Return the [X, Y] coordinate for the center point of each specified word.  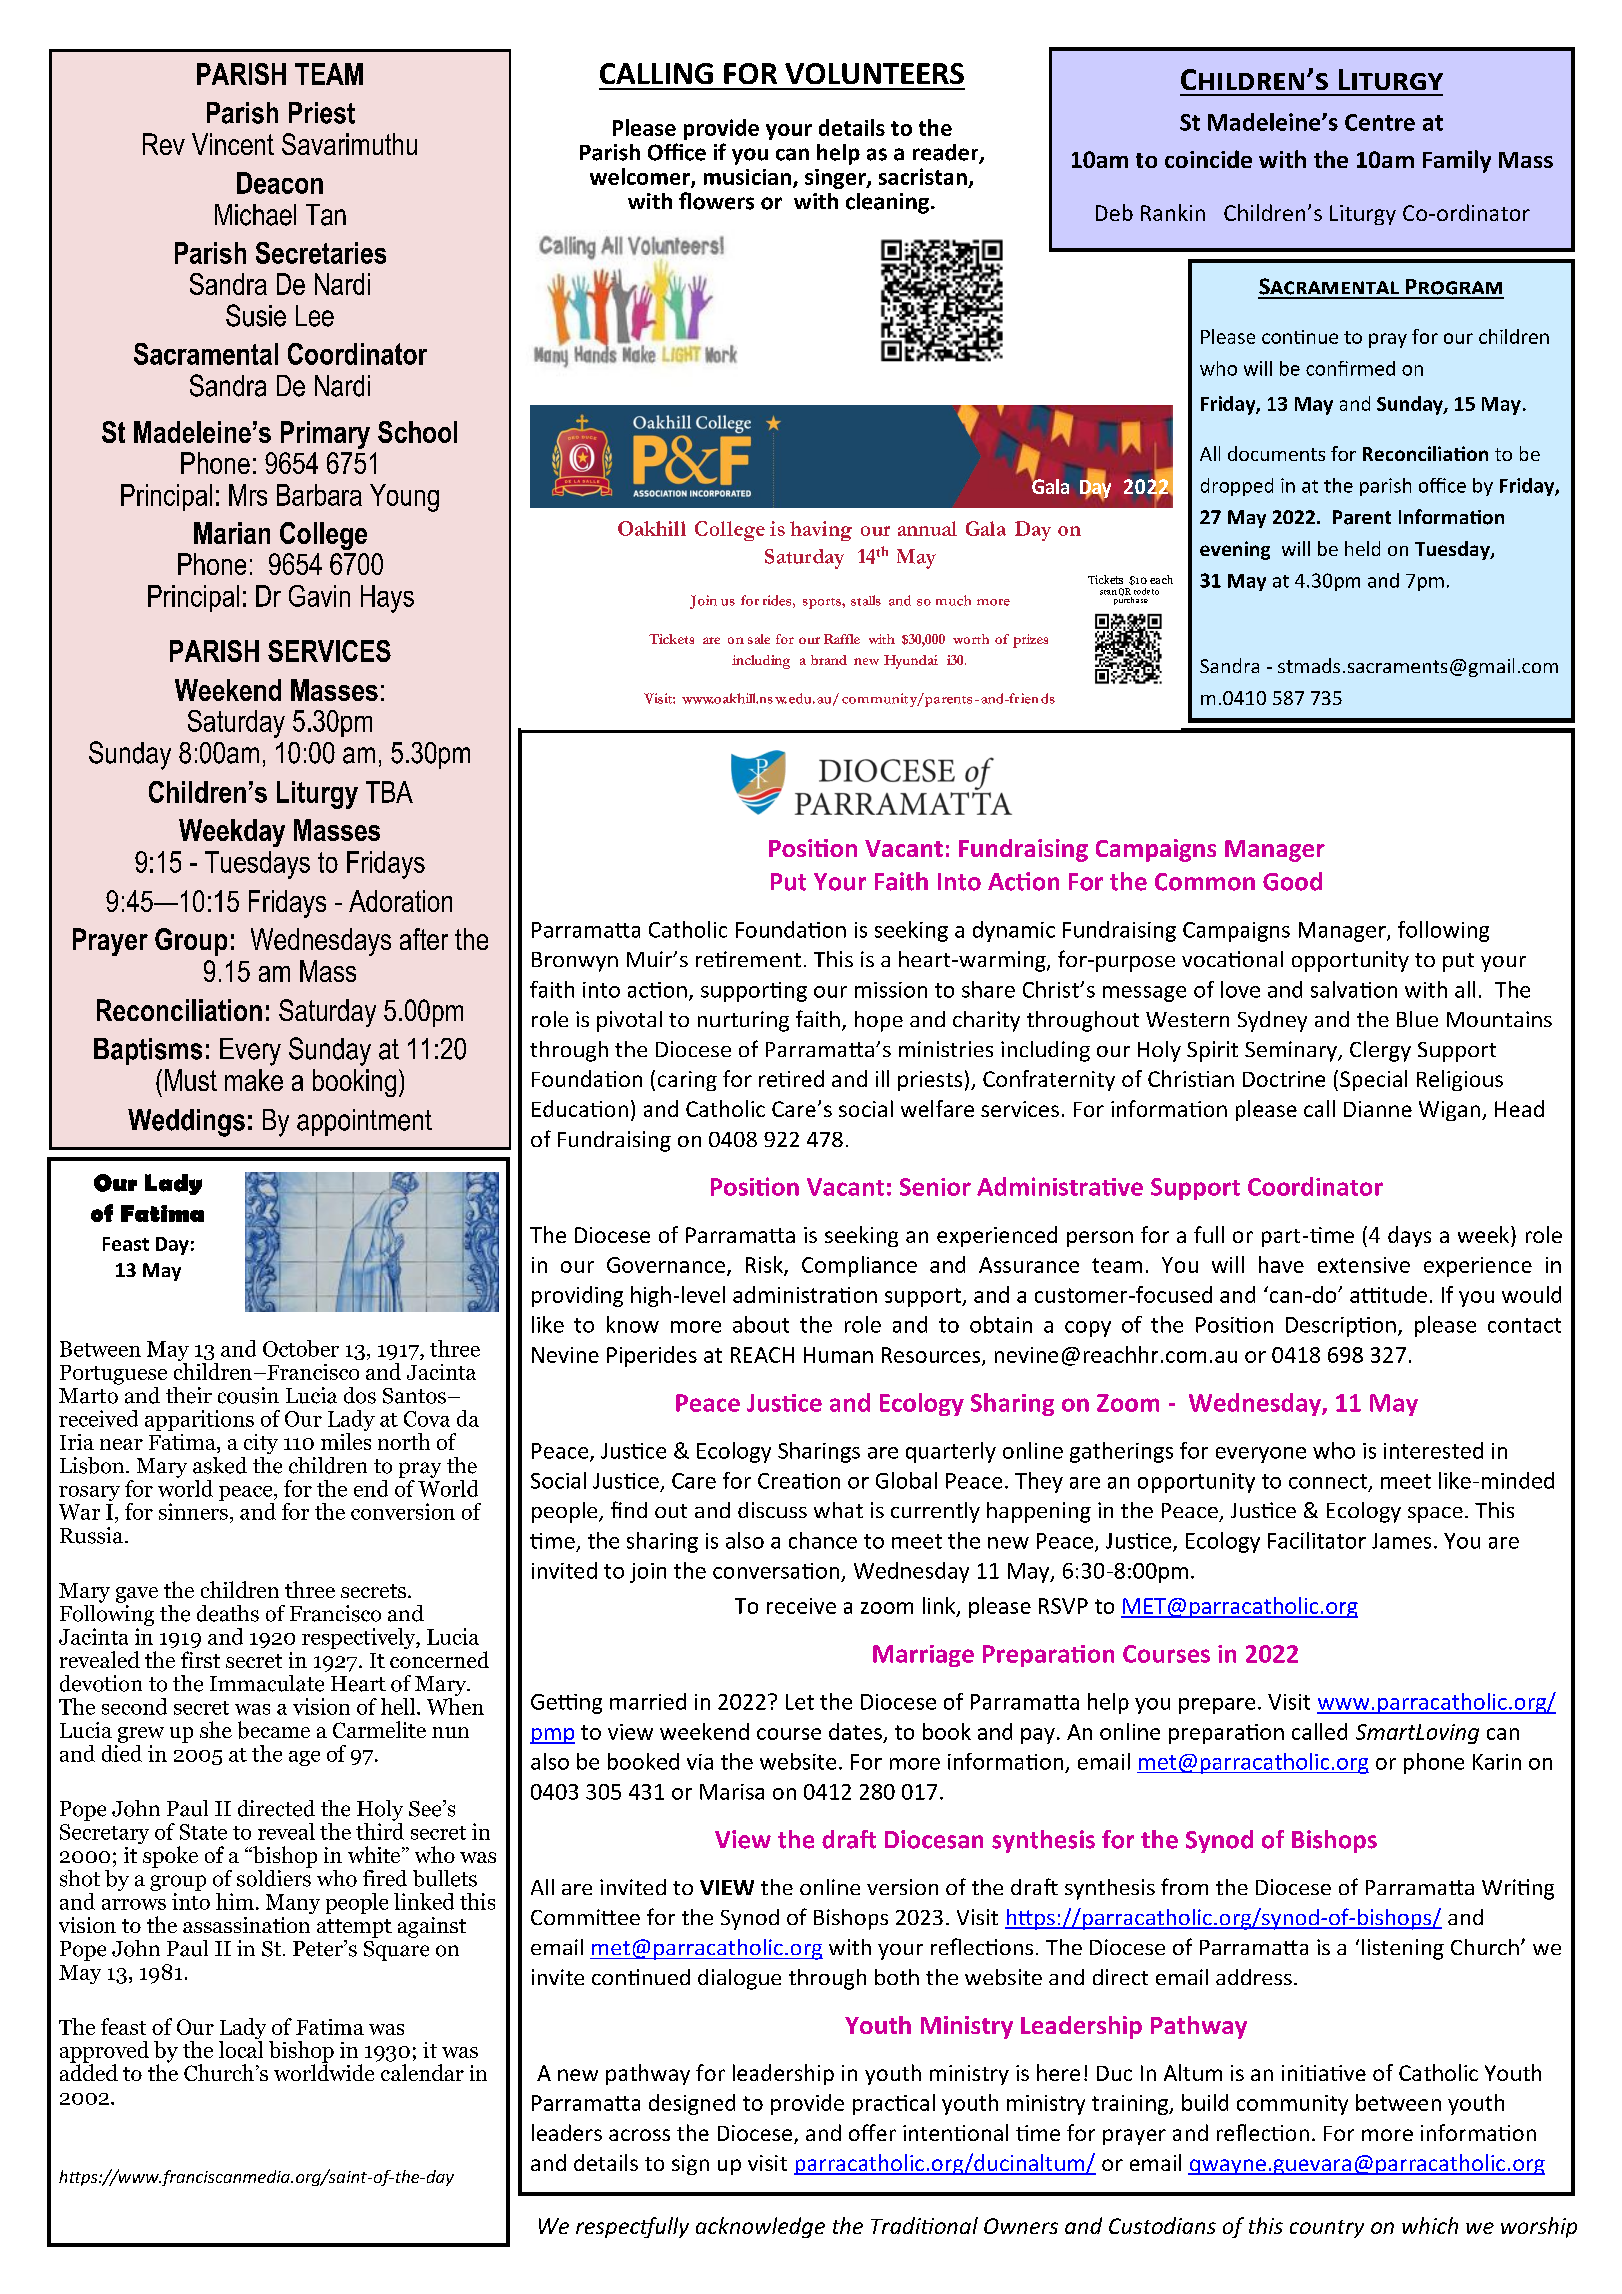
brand [829, 660]
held [1362, 548]
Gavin [319, 596]
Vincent [233, 144]
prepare [1217, 1706]
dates [855, 1731]
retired [791, 1078]
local [241, 2049]
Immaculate [267, 1683]
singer [836, 179]
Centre [1380, 122]
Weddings [186, 1123]
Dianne [1378, 1109]
